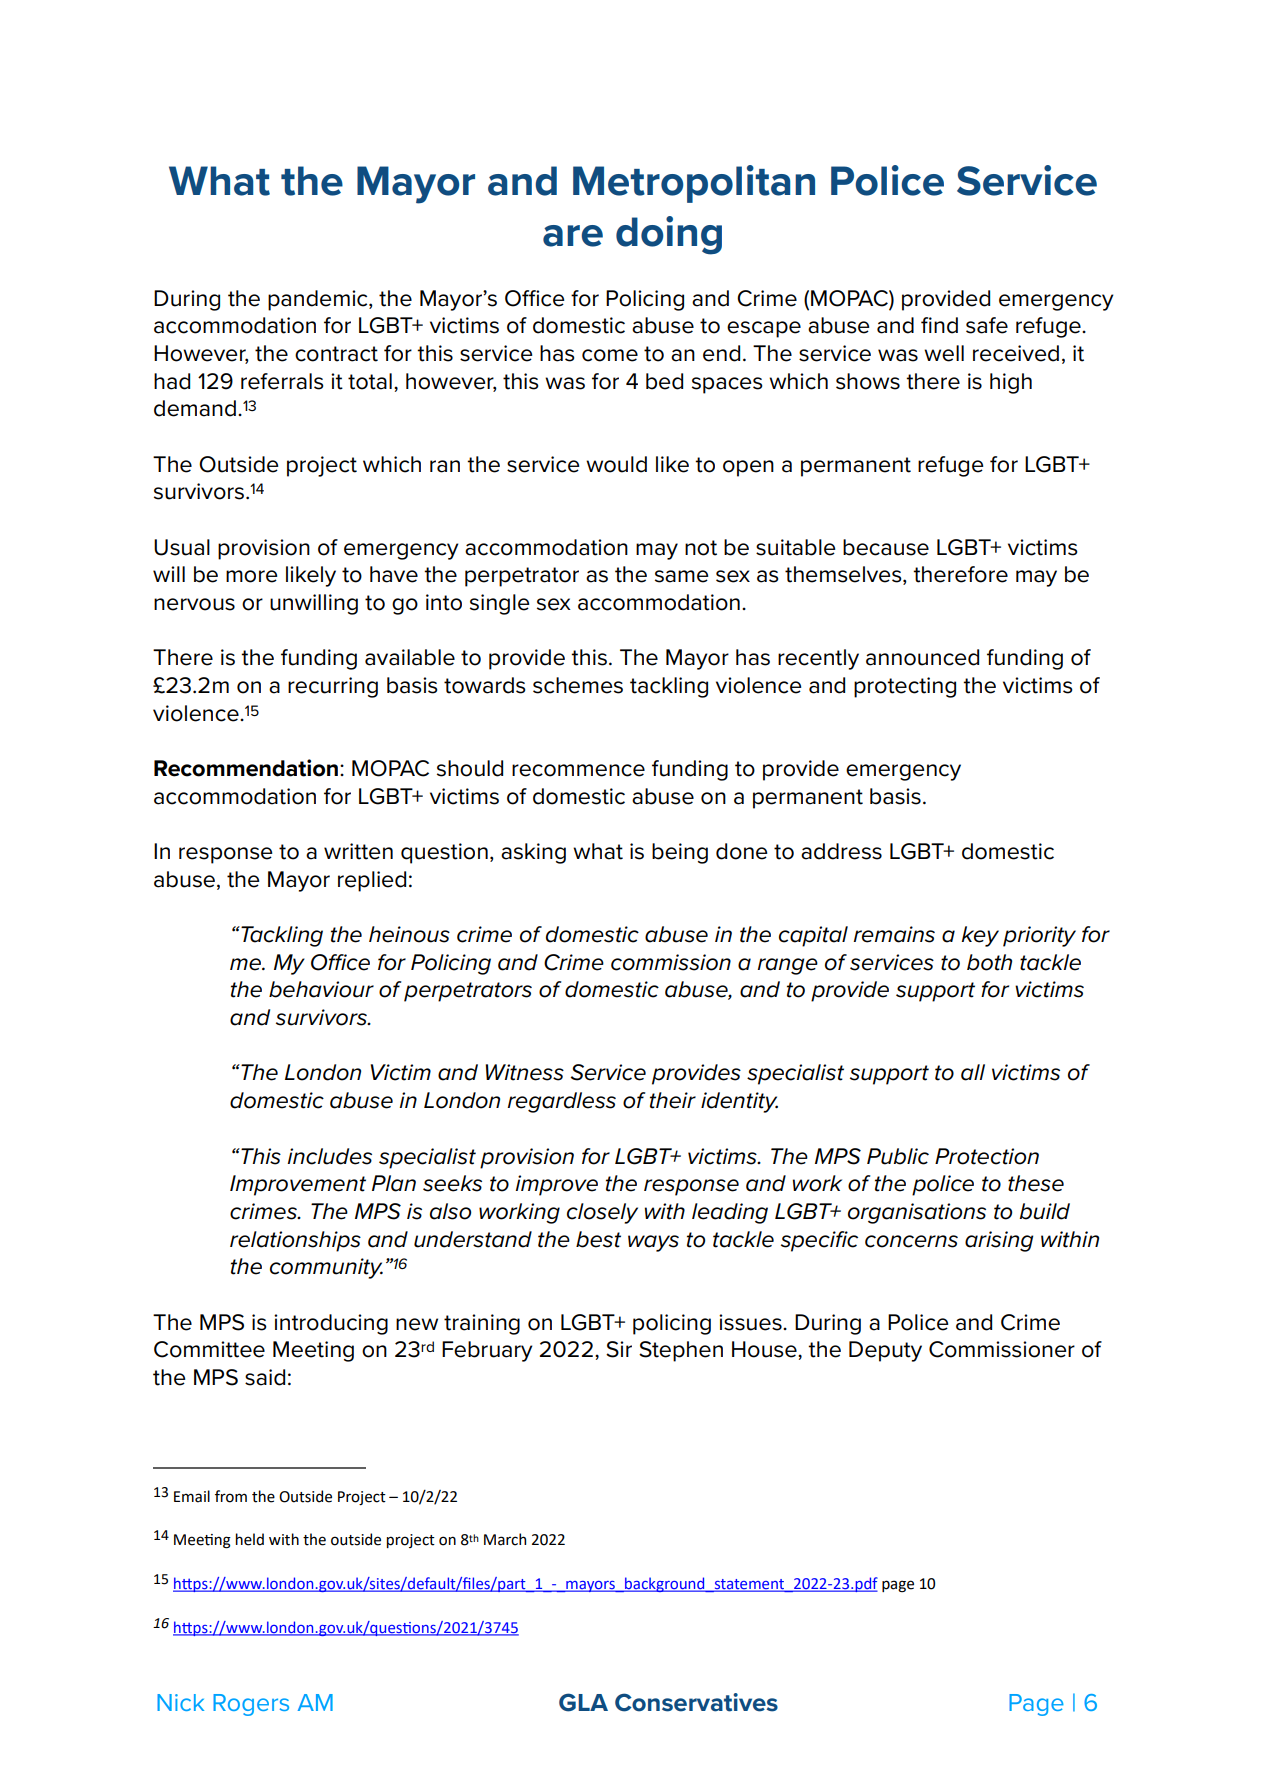 This image has width=1267, height=1792. What do you see at coordinates (980, 936) in the image?
I see `key` at bounding box center [980, 936].
